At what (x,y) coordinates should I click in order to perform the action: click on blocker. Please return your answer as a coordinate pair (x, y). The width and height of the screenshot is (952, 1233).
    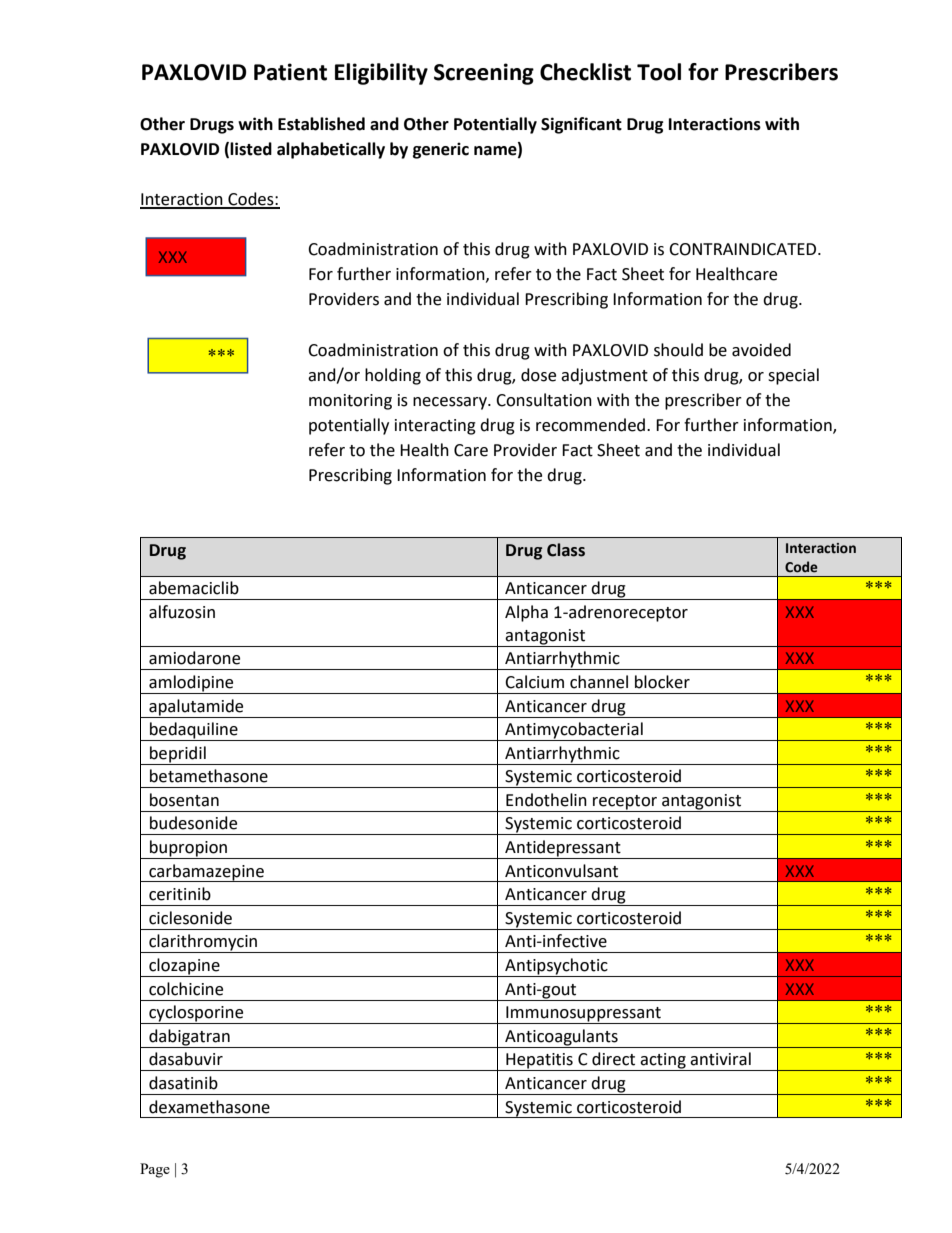
    Looking at the image, I should click on (662, 682).
